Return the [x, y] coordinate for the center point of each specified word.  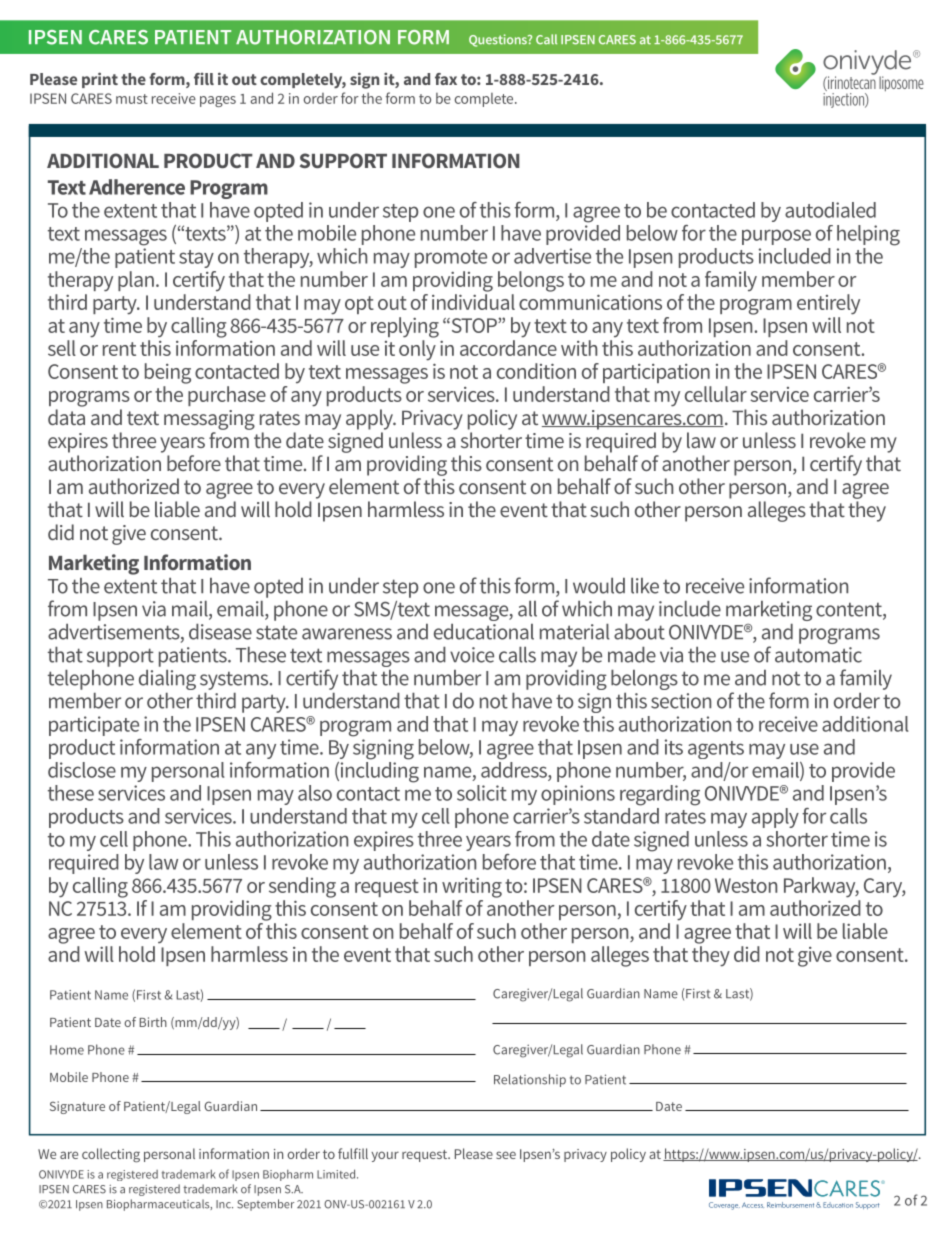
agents [716, 750]
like [645, 586]
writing [472, 888]
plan [136, 281]
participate [94, 726]
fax [446, 79]
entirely [828, 304]
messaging [209, 420]
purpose [776, 237]
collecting [111, 1155]
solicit [482, 793]
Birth [153, 1022]
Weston [746, 885]
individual [473, 302]
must [132, 99]
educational [484, 632]
